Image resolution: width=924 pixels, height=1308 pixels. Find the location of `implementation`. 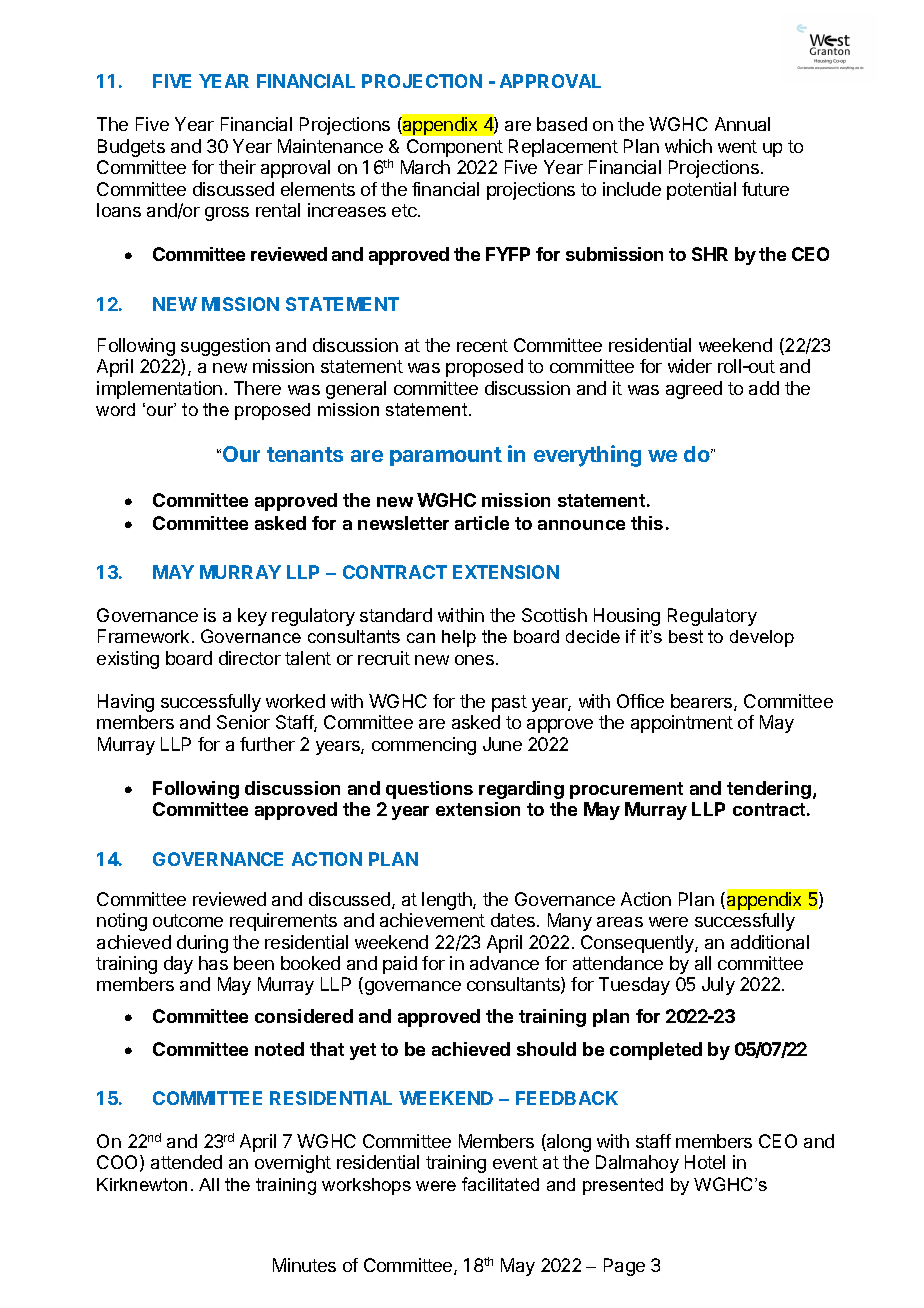

implementation is located at coordinates (159, 390).
